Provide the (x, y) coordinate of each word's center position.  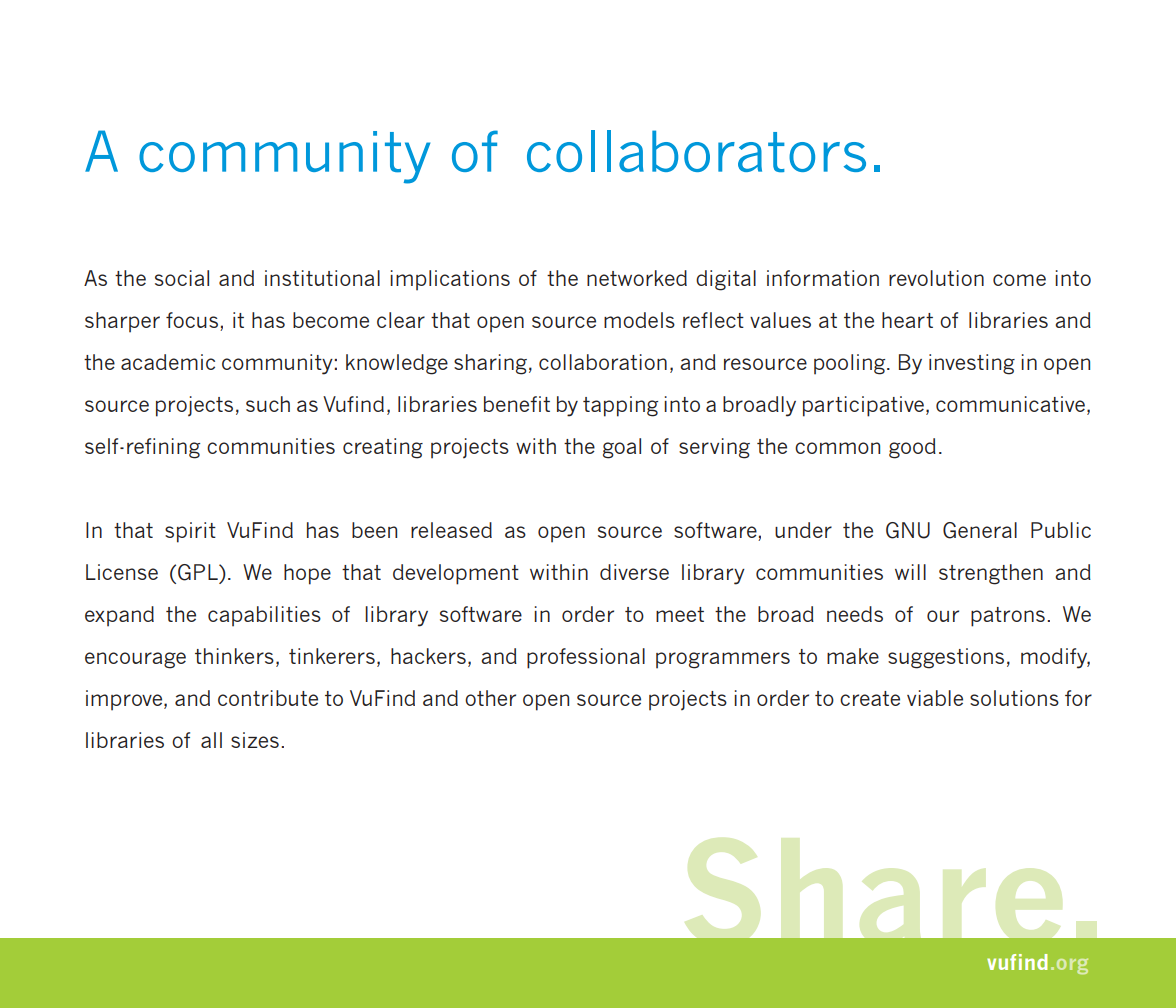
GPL (199, 572)
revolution (936, 278)
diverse (634, 572)
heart (907, 320)
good (912, 448)
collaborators (696, 151)
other (490, 698)
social (182, 278)
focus (193, 321)
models (639, 320)
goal (622, 448)
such (268, 404)
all (211, 740)
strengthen (991, 574)
